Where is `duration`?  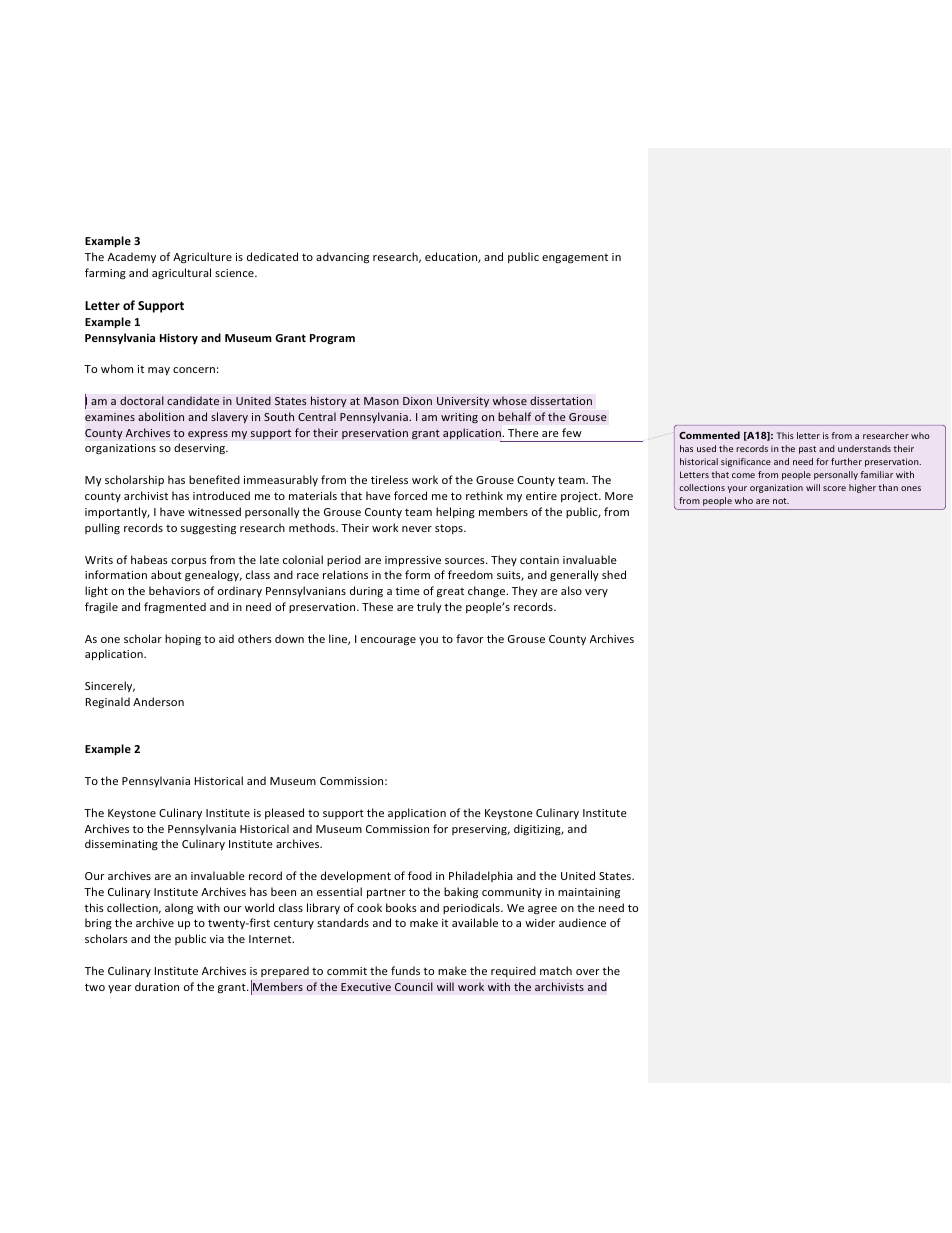
duration is located at coordinates (157, 986).
